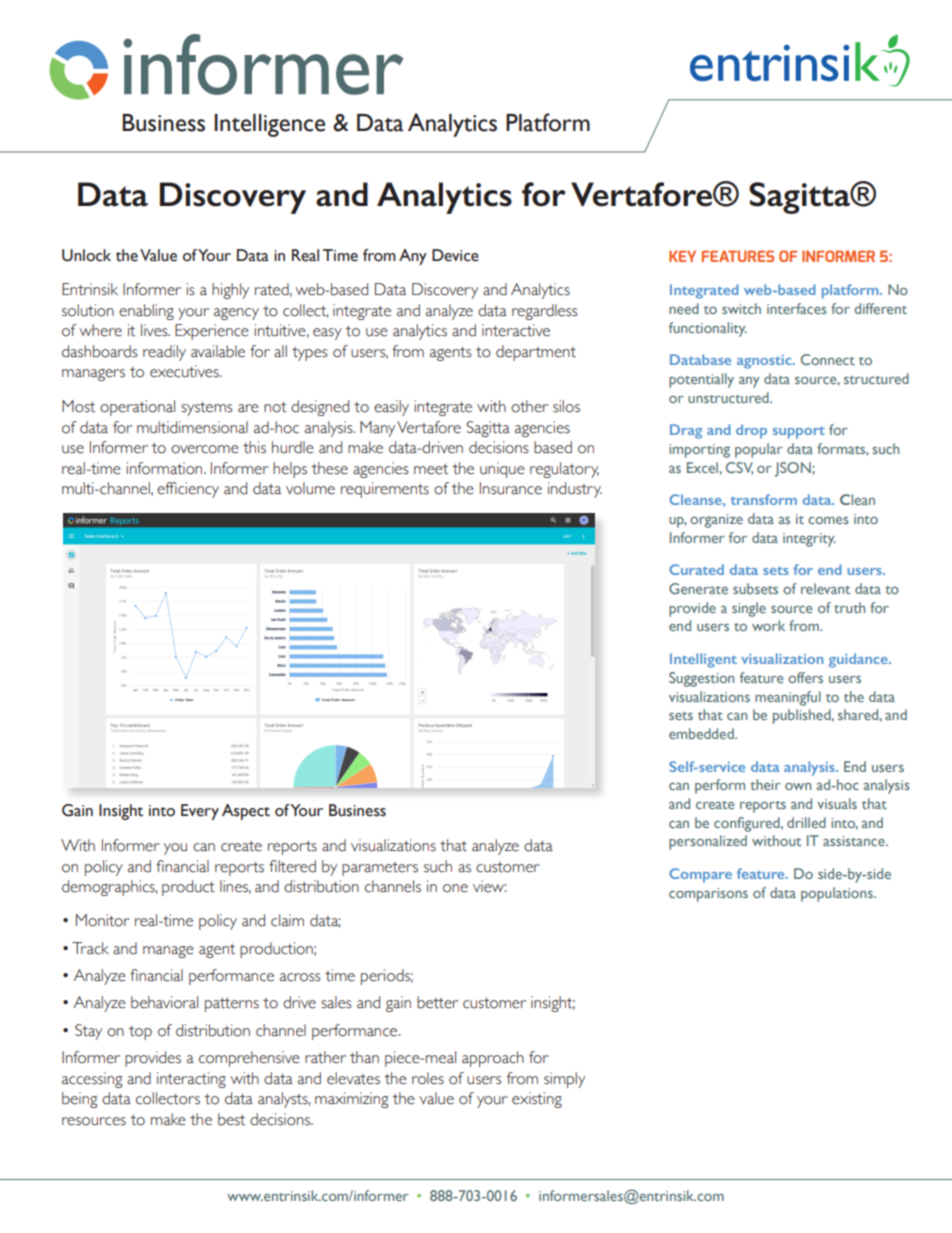 The width and height of the screenshot is (952, 1233). What do you see at coordinates (188, 490) in the screenshot?
I see `efficiency` at bounding box center [188, 490].
